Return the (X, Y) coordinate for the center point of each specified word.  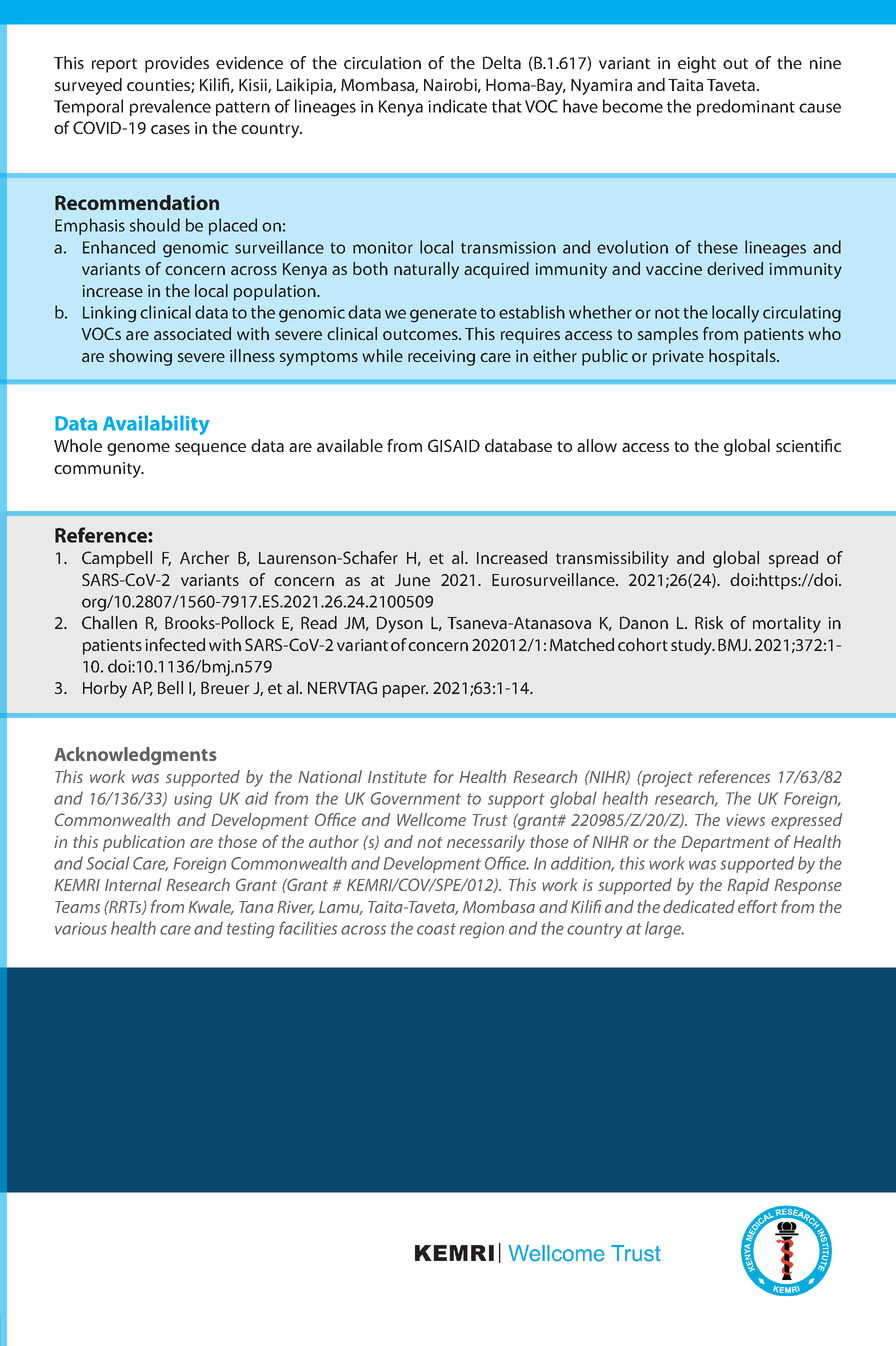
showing (140, 357)
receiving (441, 358)
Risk (709, 622)
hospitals (743, 357)
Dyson (400, 624)
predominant (746, 107)
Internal (133, 884)
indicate (457, 106)
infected (175, 644)
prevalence (170, 107)
